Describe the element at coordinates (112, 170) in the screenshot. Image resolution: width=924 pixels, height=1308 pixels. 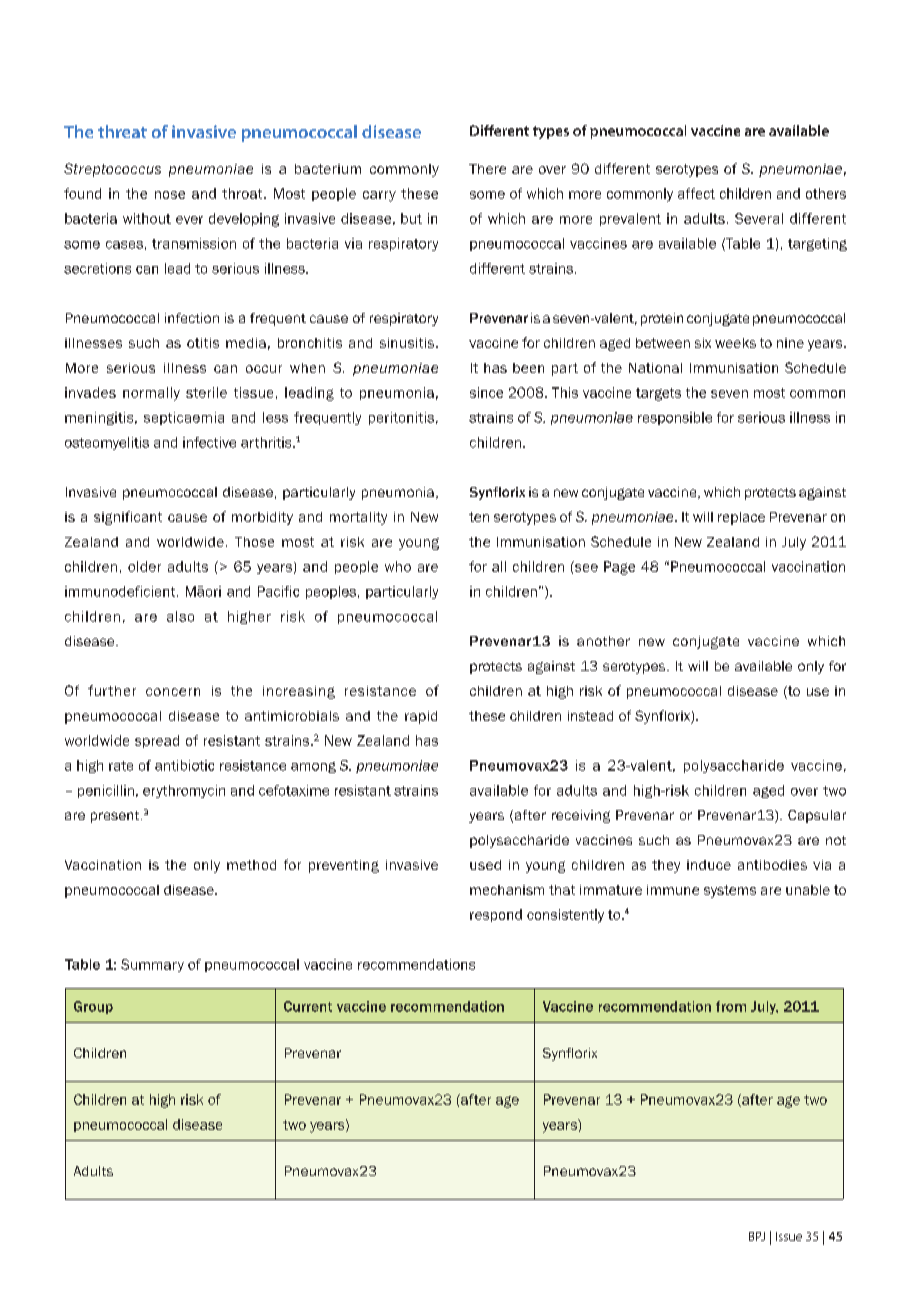
I see `Streptococcus` at that location.
